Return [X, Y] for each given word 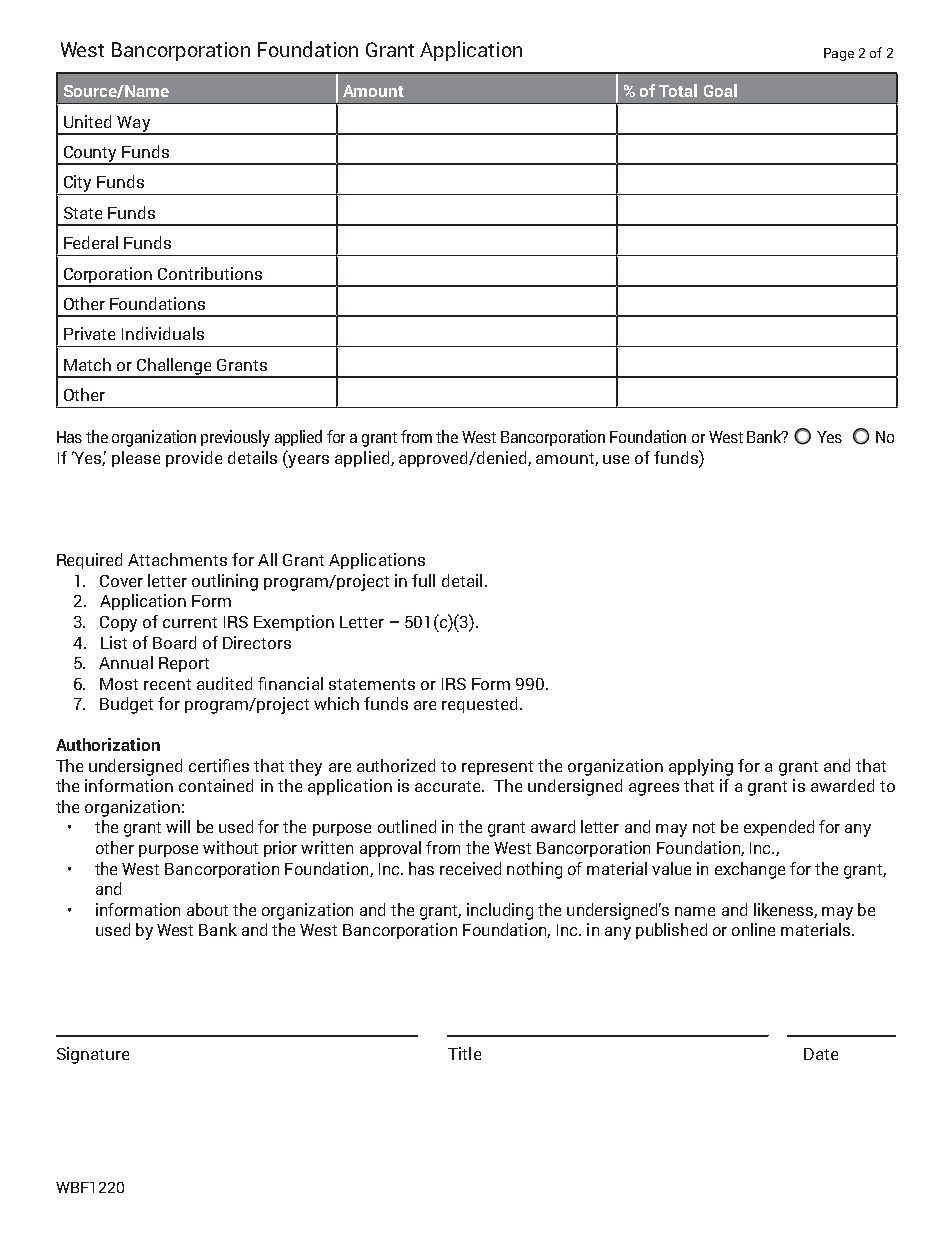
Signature [93, 1055]
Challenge [174, 367]
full [423, 580]
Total [678, 90]
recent [167, 684]
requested [479, 705]
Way [134, 125]
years [307, 461]
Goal [720, 90]
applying [701, 767]
